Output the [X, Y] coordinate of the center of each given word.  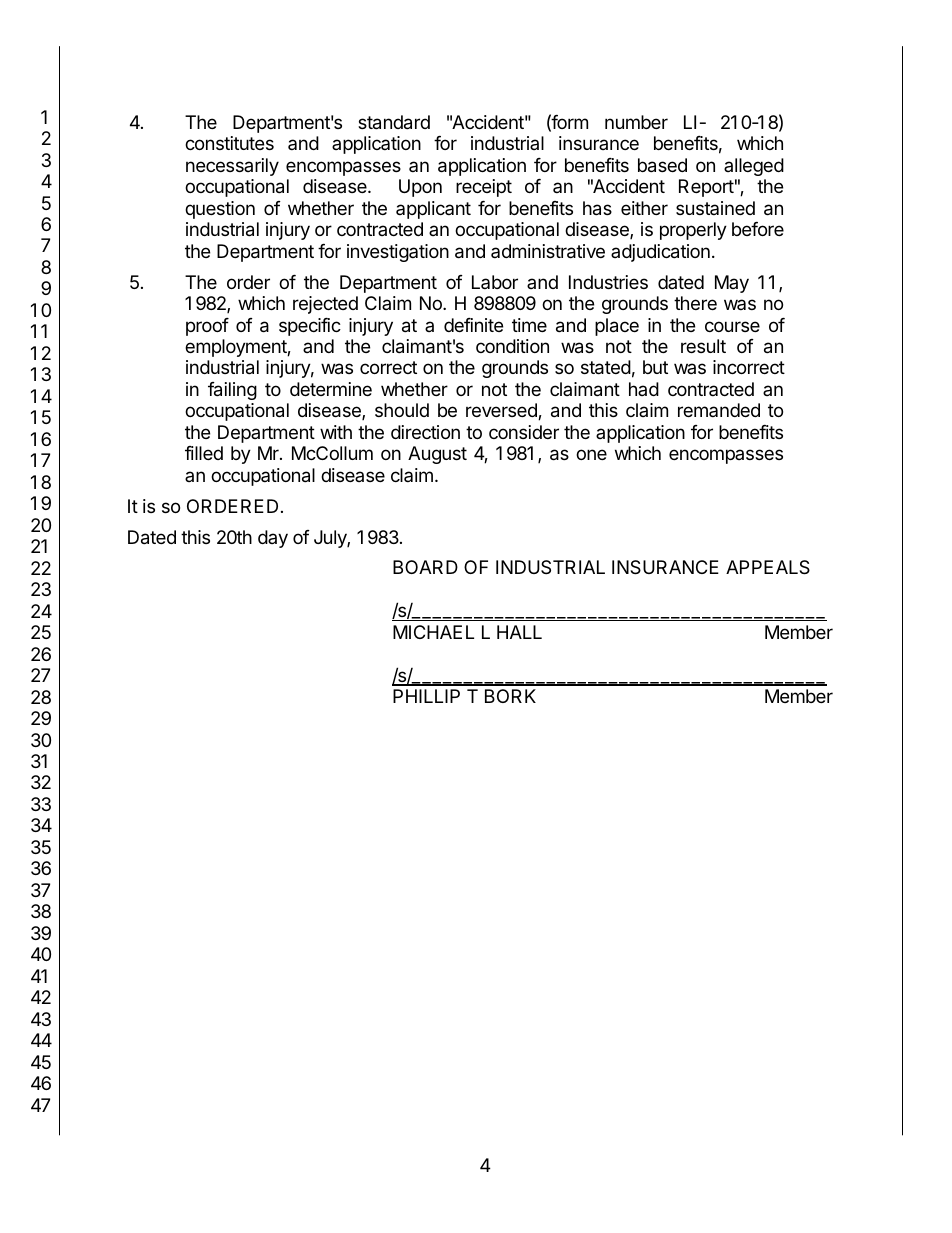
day [273, 539]
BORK [510, 696]
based [662, 165]
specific [310, 327]
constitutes [229, 143]
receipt [484, 188]
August [437, 455]
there [695, 303]
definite [473, 325]
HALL [519, 632]
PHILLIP [426, 696]
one [591, 454]
